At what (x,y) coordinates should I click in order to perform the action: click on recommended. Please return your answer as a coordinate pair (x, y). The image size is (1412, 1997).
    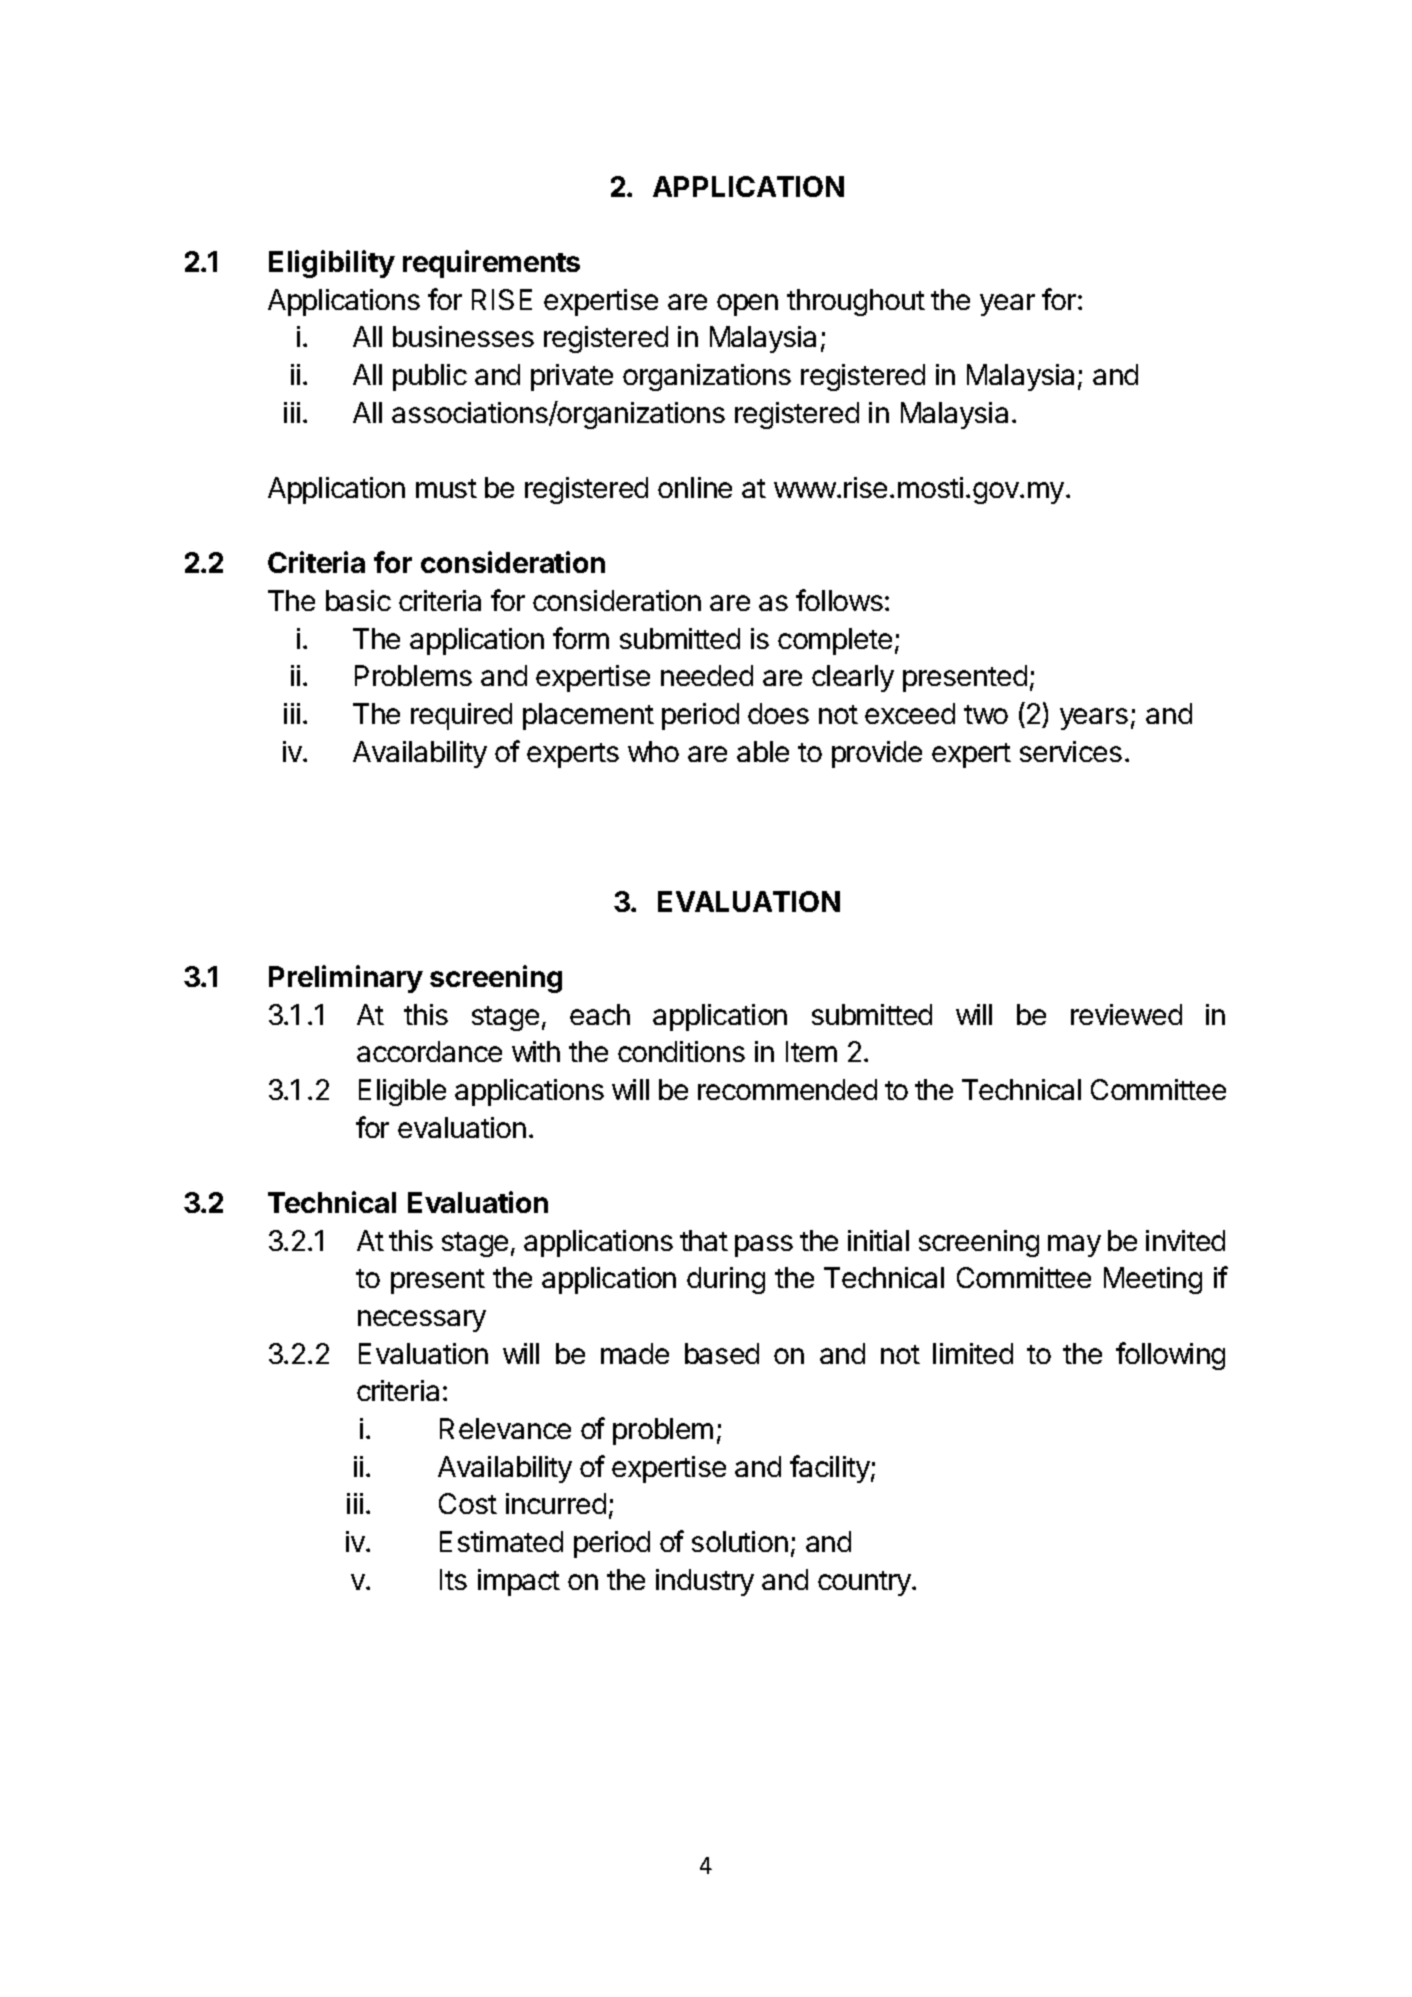
    Looking at the image, I should click on (787, 1089).
